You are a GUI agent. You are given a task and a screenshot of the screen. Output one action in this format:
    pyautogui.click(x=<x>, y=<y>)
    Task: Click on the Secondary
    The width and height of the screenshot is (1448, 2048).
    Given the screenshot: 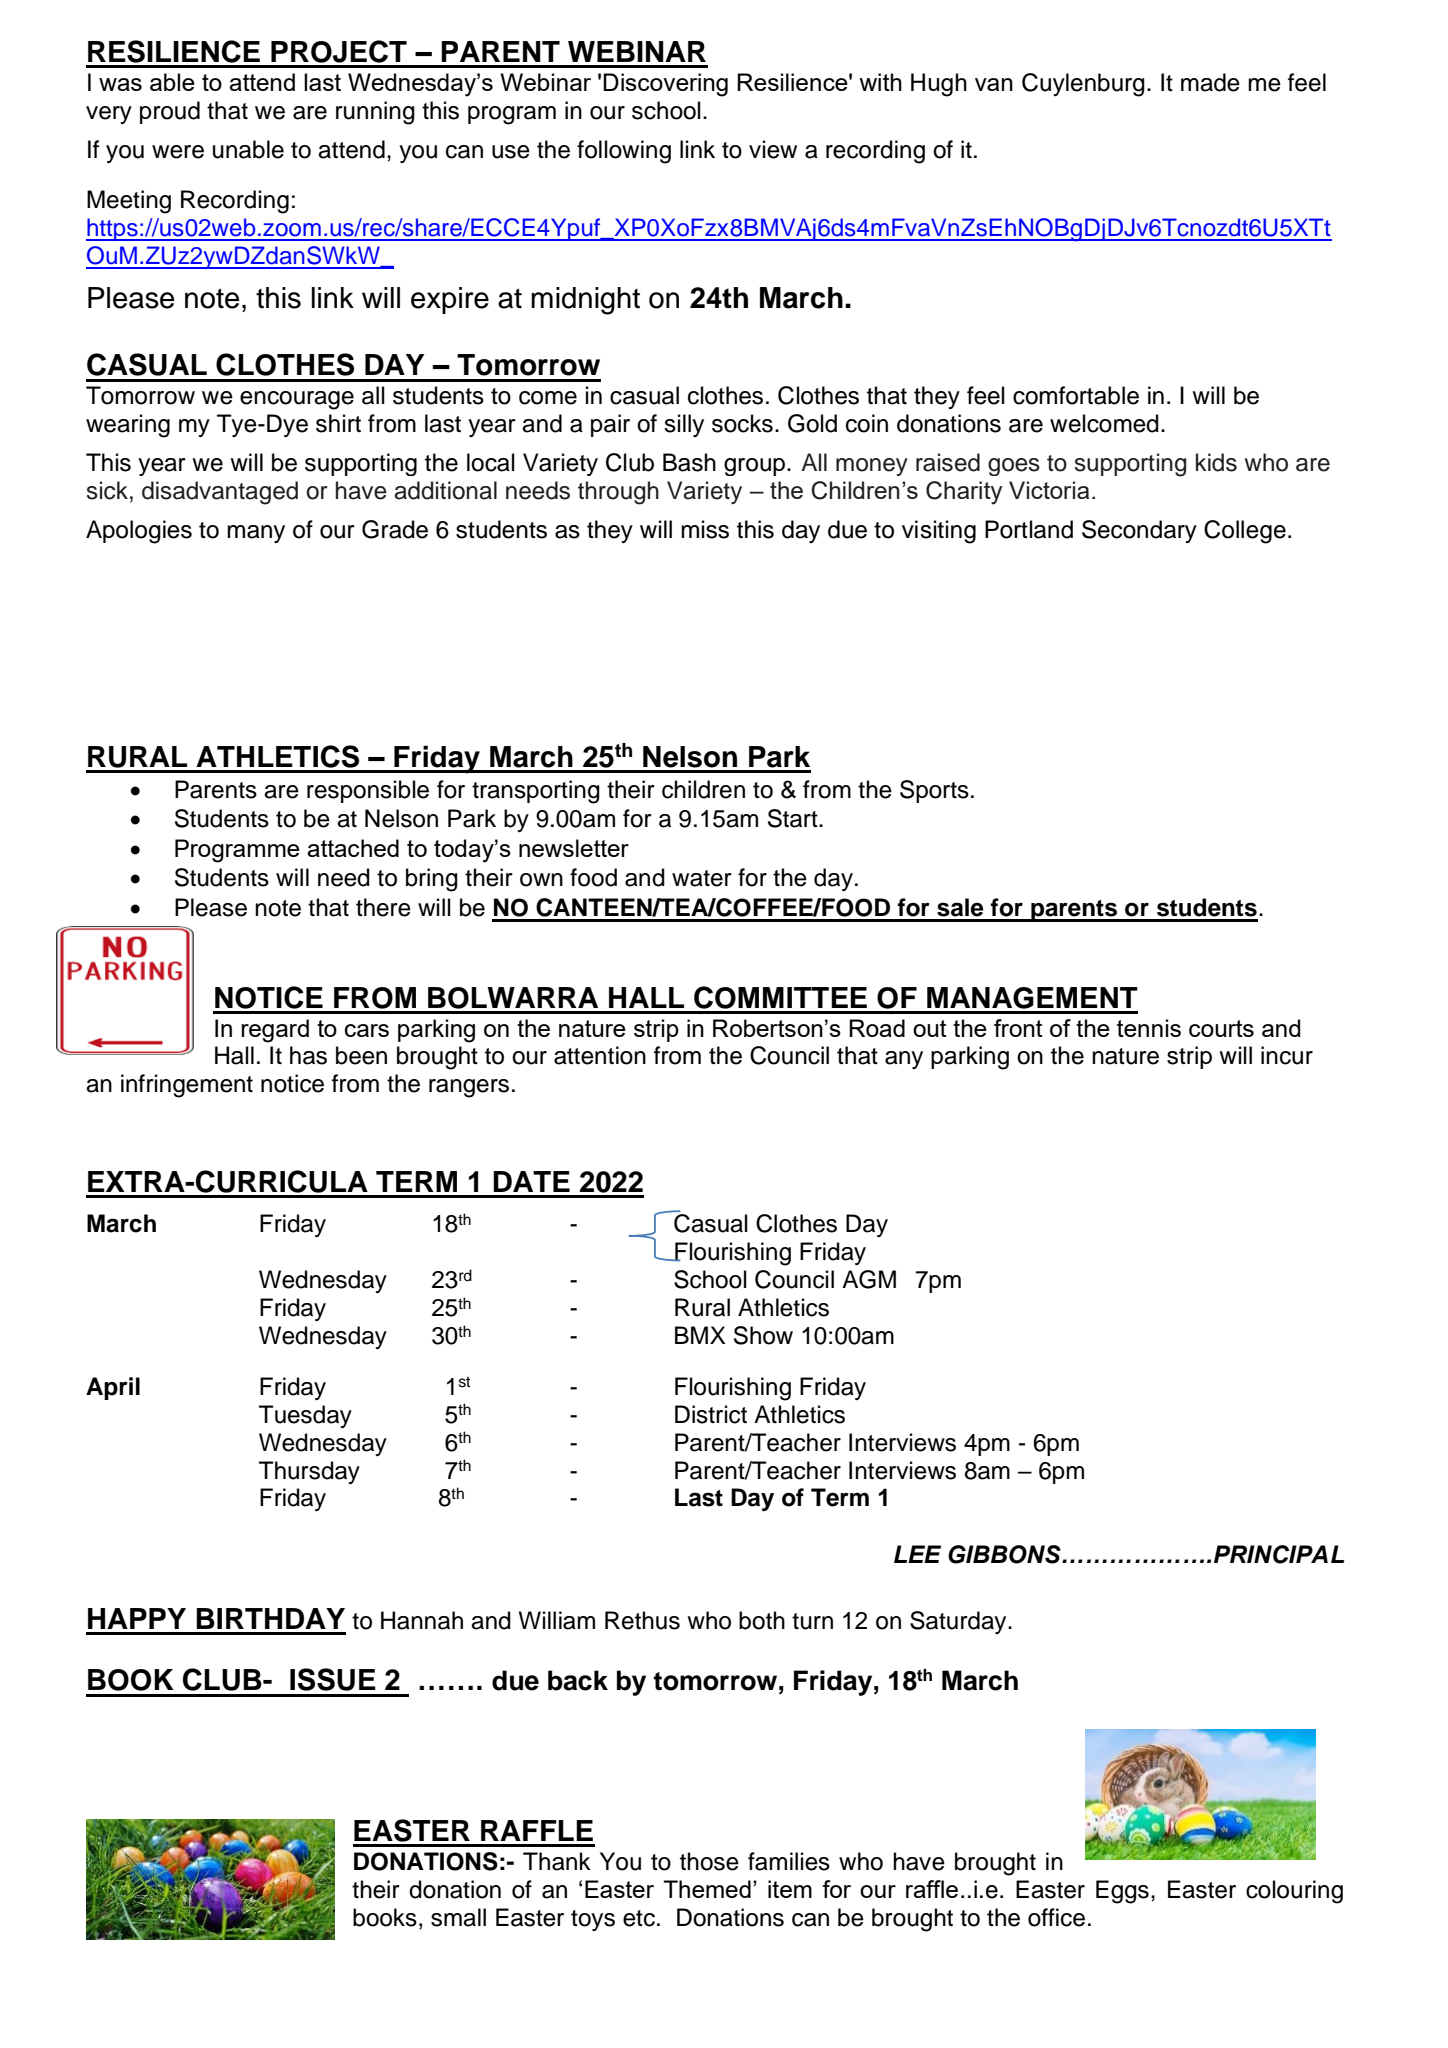 What is the action you would take?
    pyautogui.click(x=1139, y=531)
